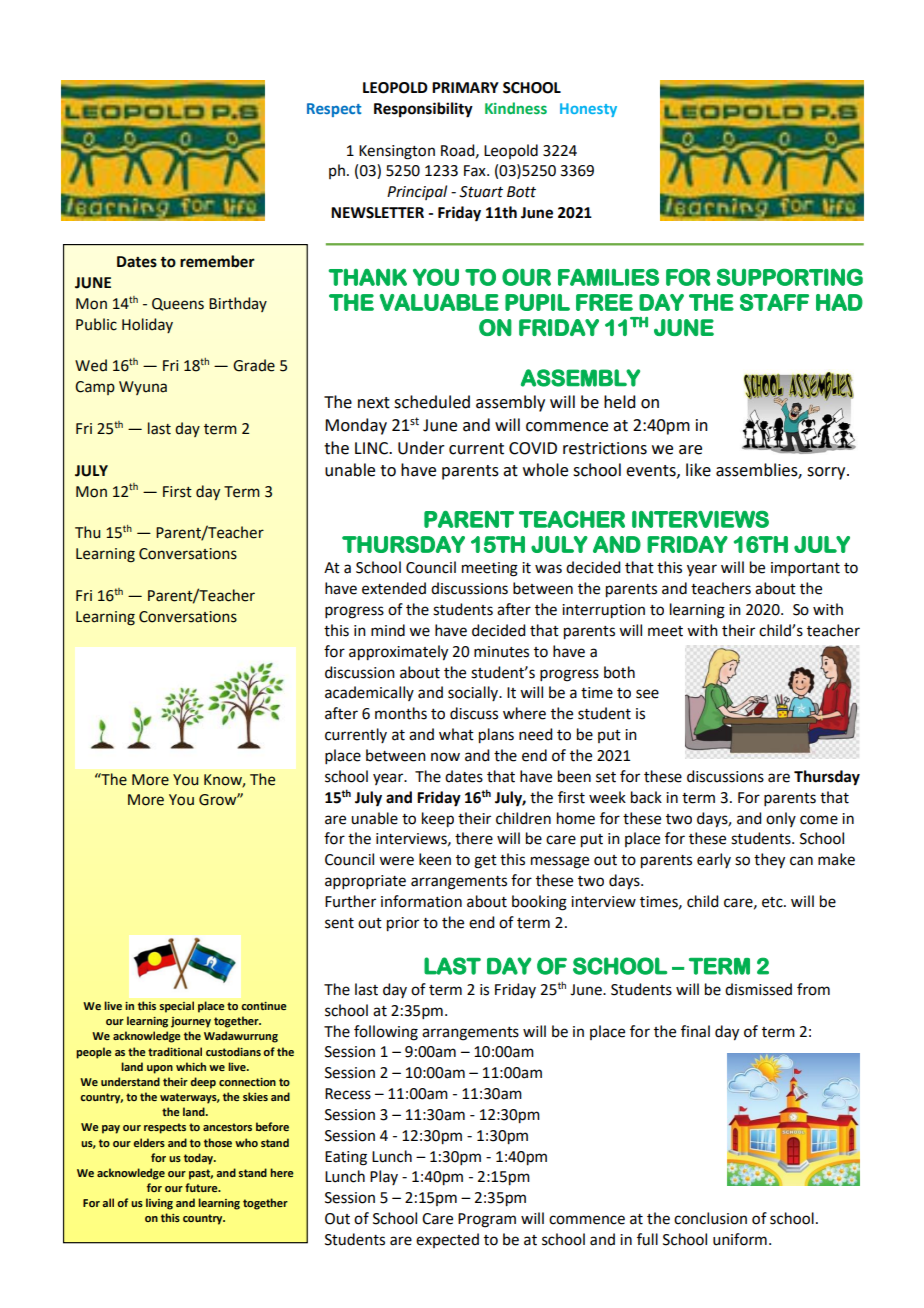 This image has height=1308, width=924. I want to click on keen, so click(435, 859).
